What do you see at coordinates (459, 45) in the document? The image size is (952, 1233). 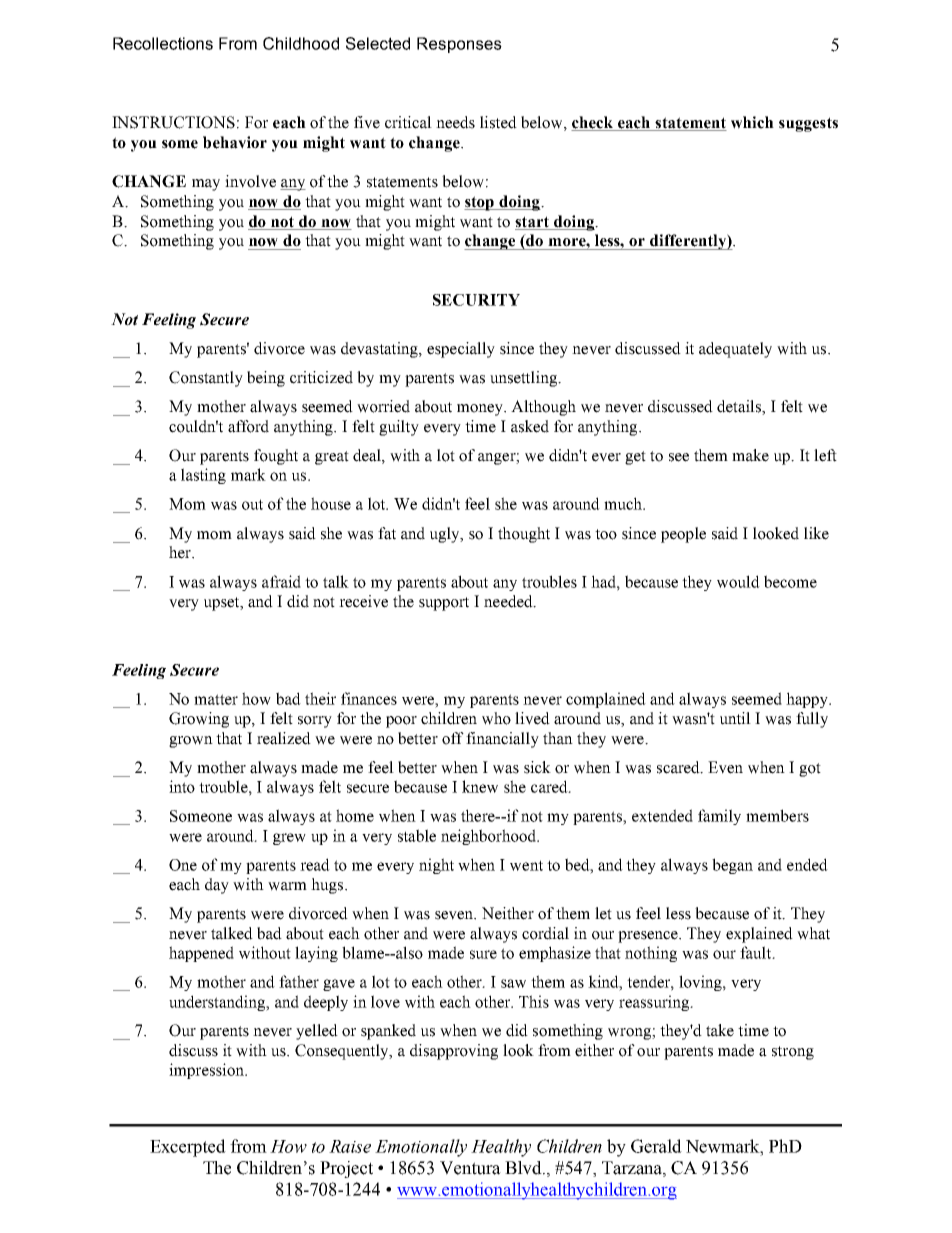 I see `Responses` at bounding box center [459, 45].
